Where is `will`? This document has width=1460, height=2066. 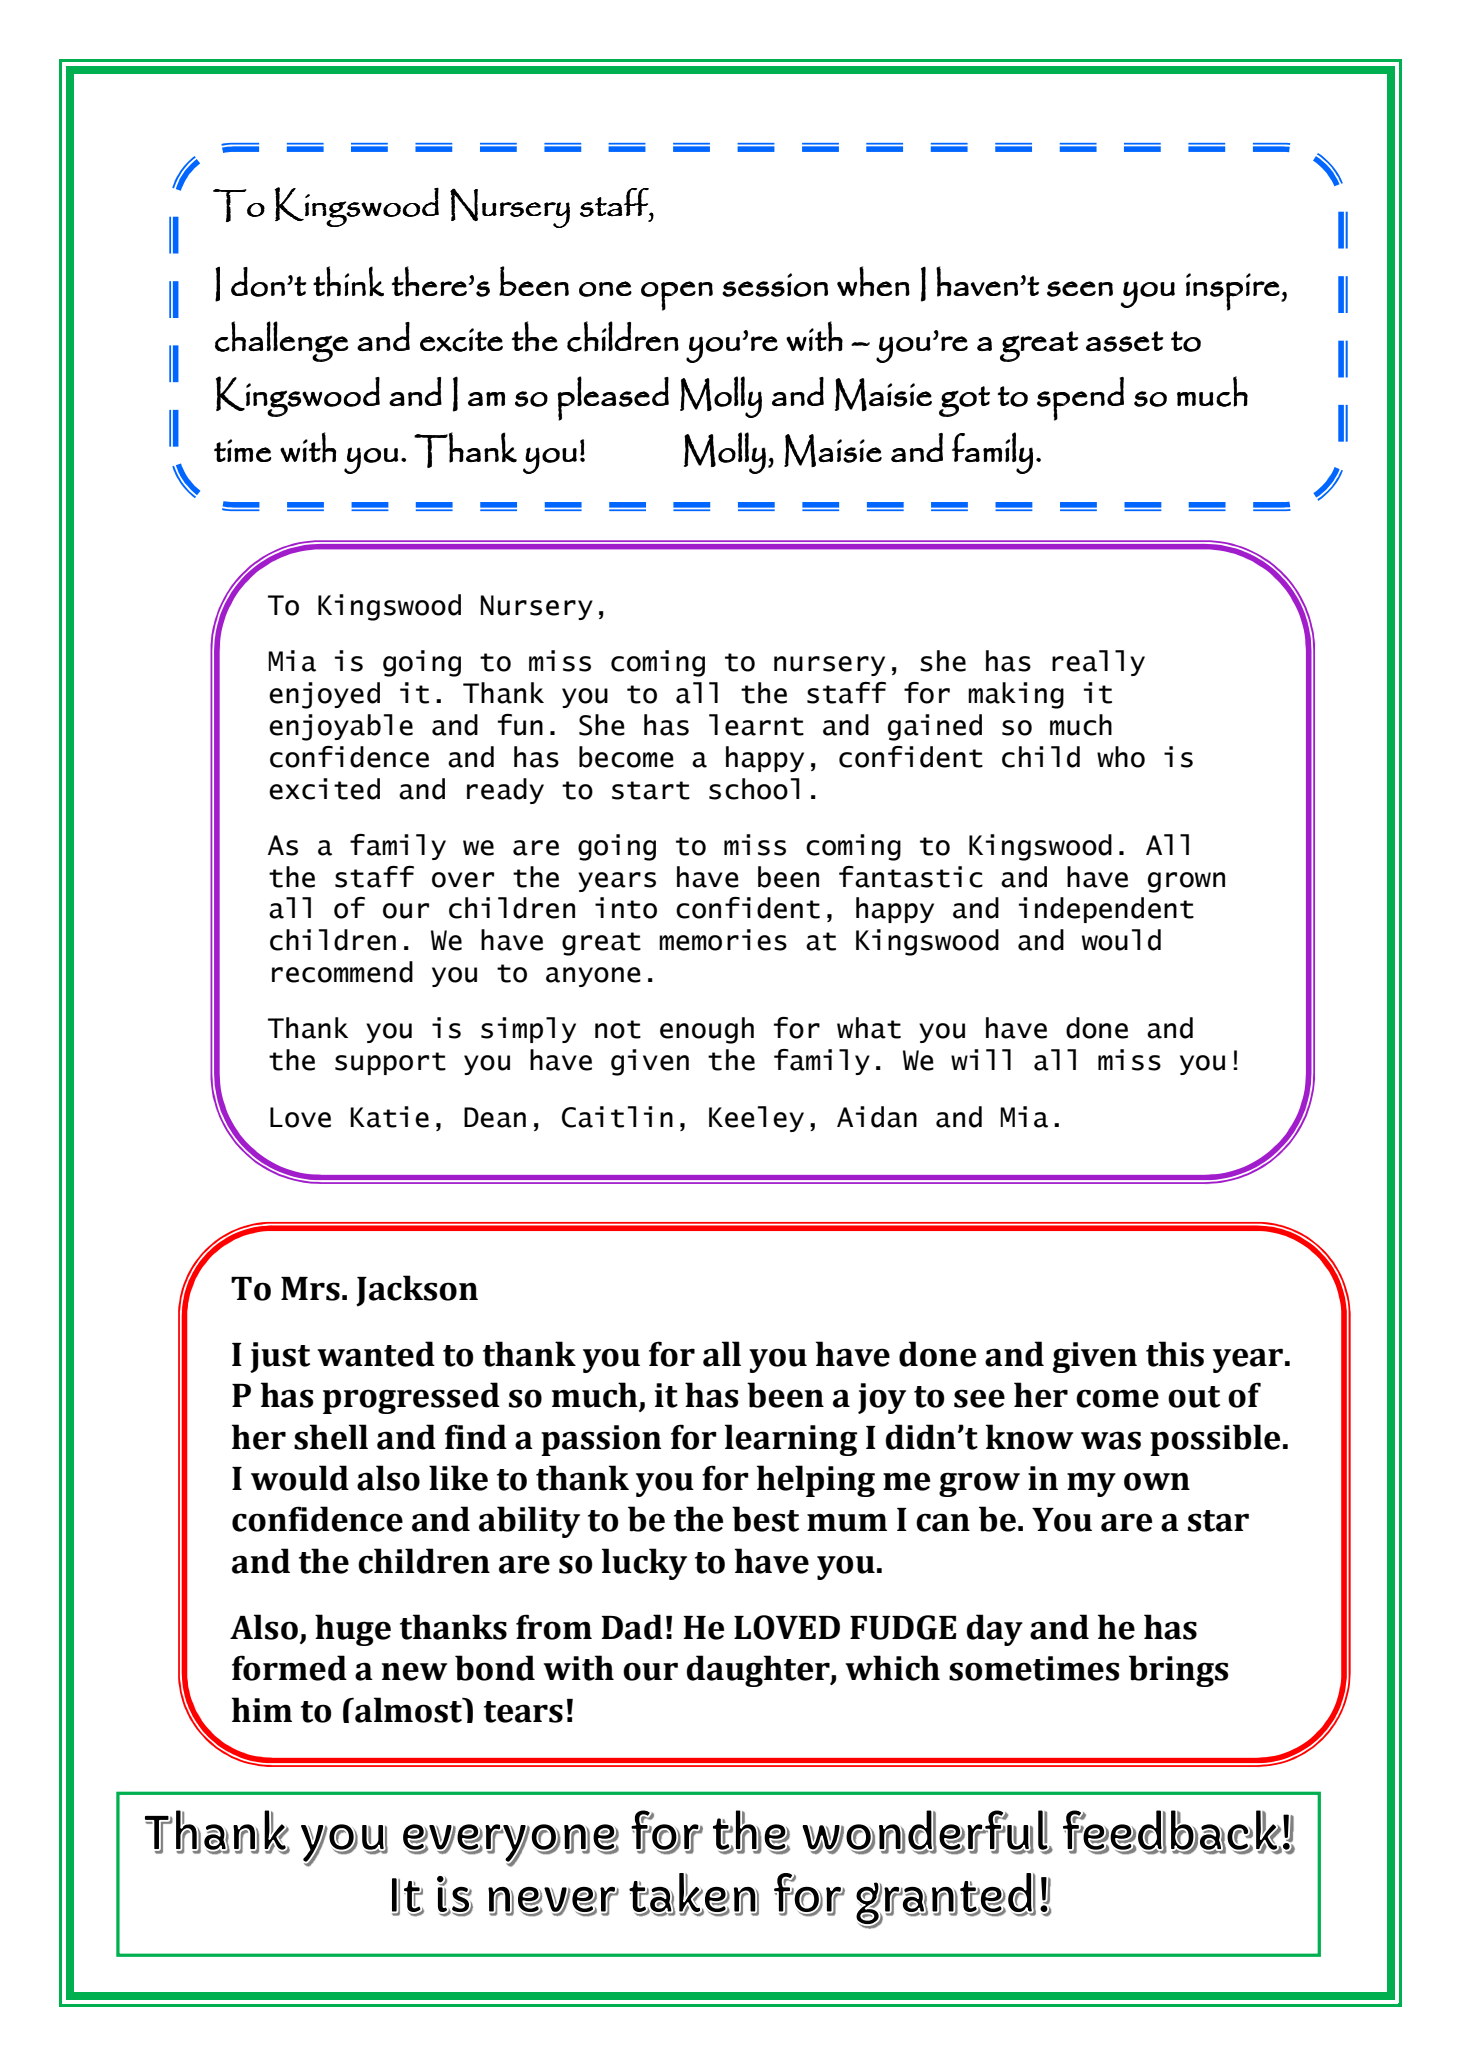
will is located at coordinates (981, 1059).
